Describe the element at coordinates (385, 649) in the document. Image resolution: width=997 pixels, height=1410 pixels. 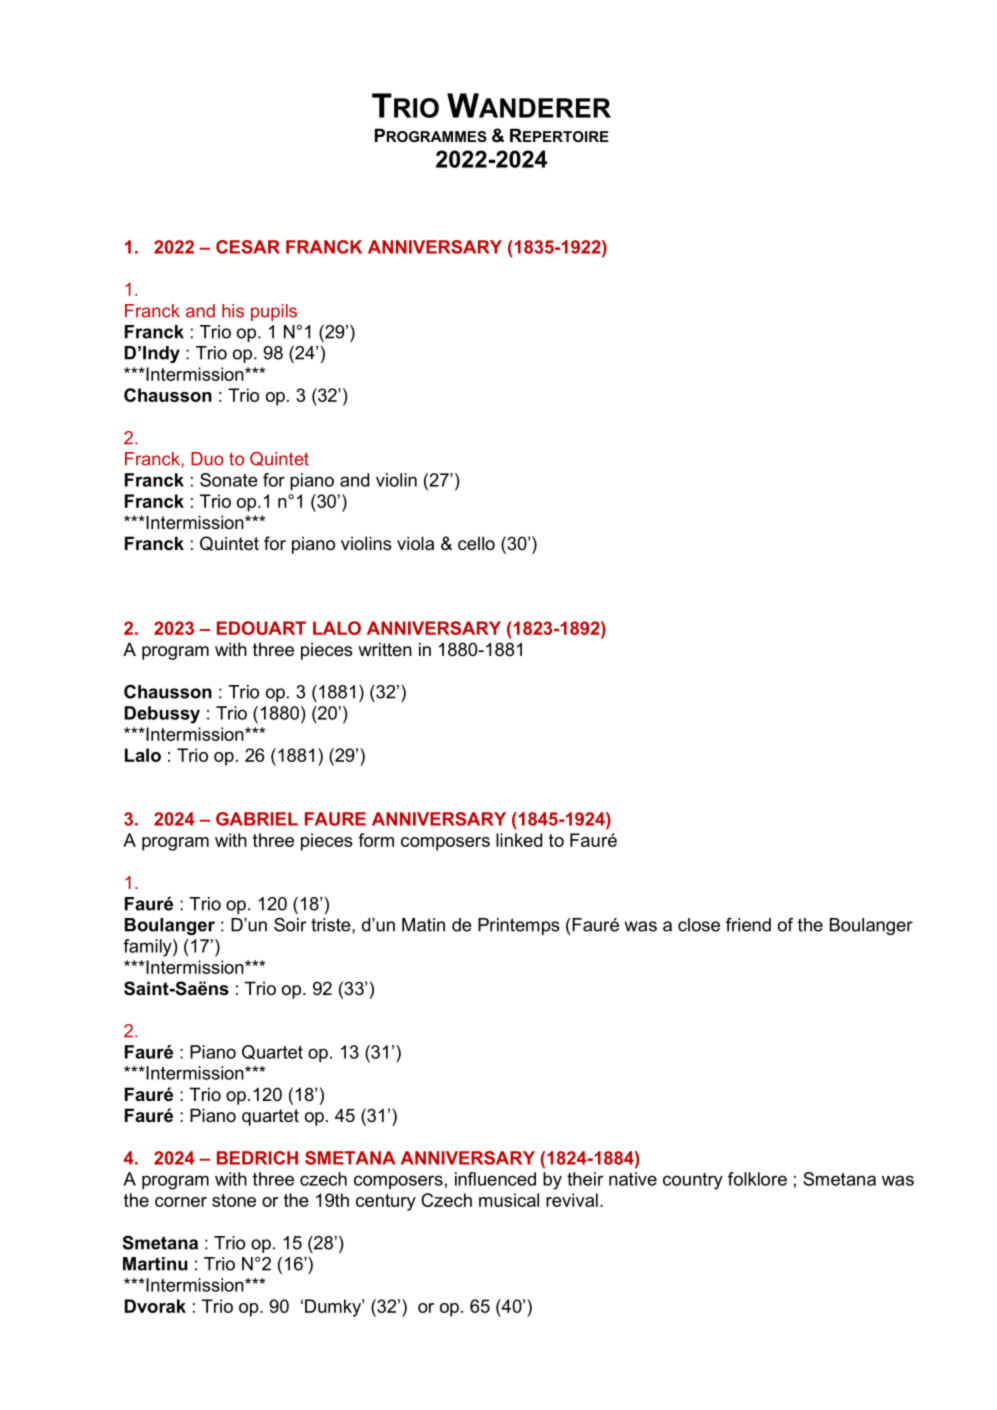
I see `written` at that location.
